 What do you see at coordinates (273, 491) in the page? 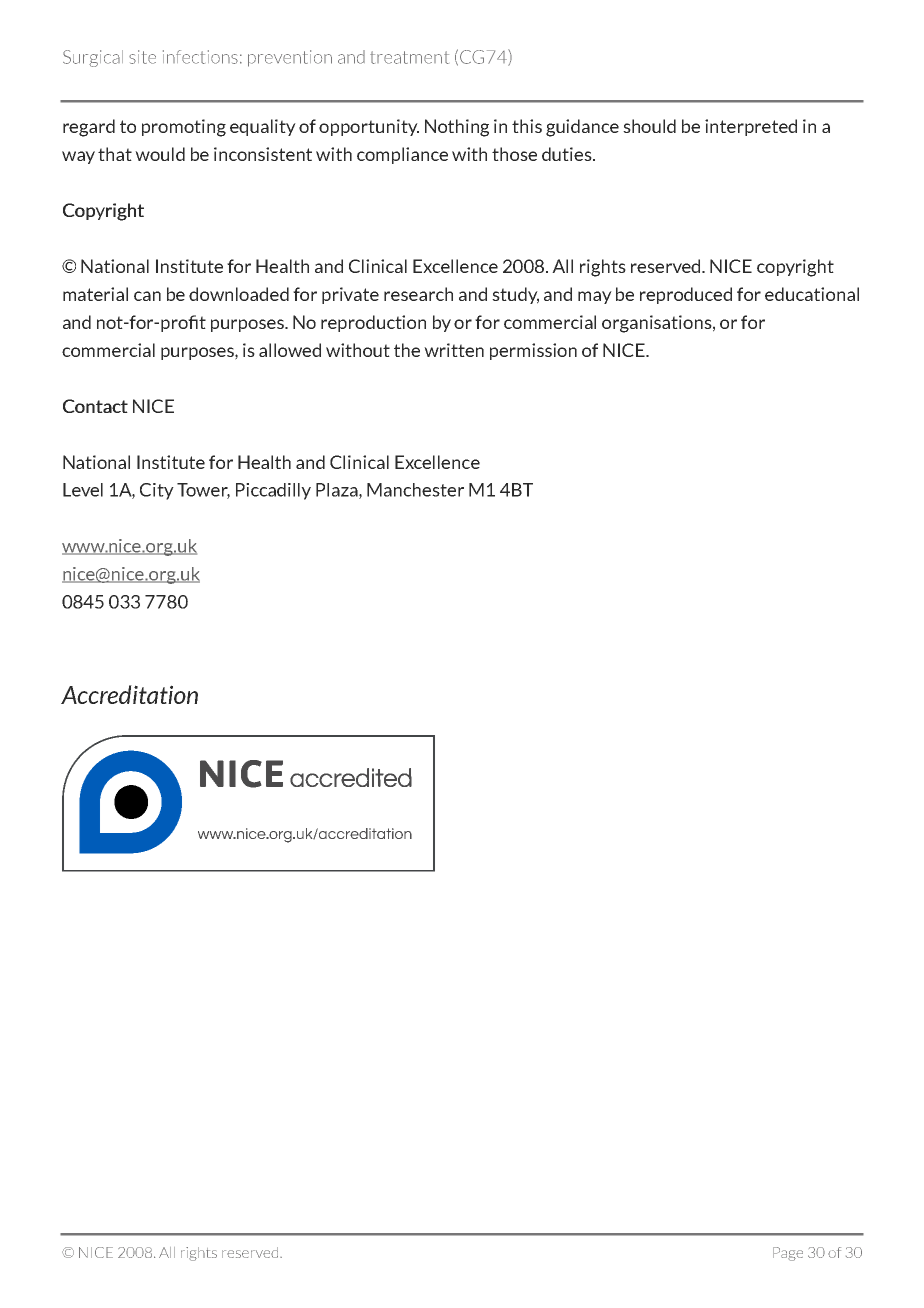
I see `Piccadilly` at bounding box center [273, 491].
